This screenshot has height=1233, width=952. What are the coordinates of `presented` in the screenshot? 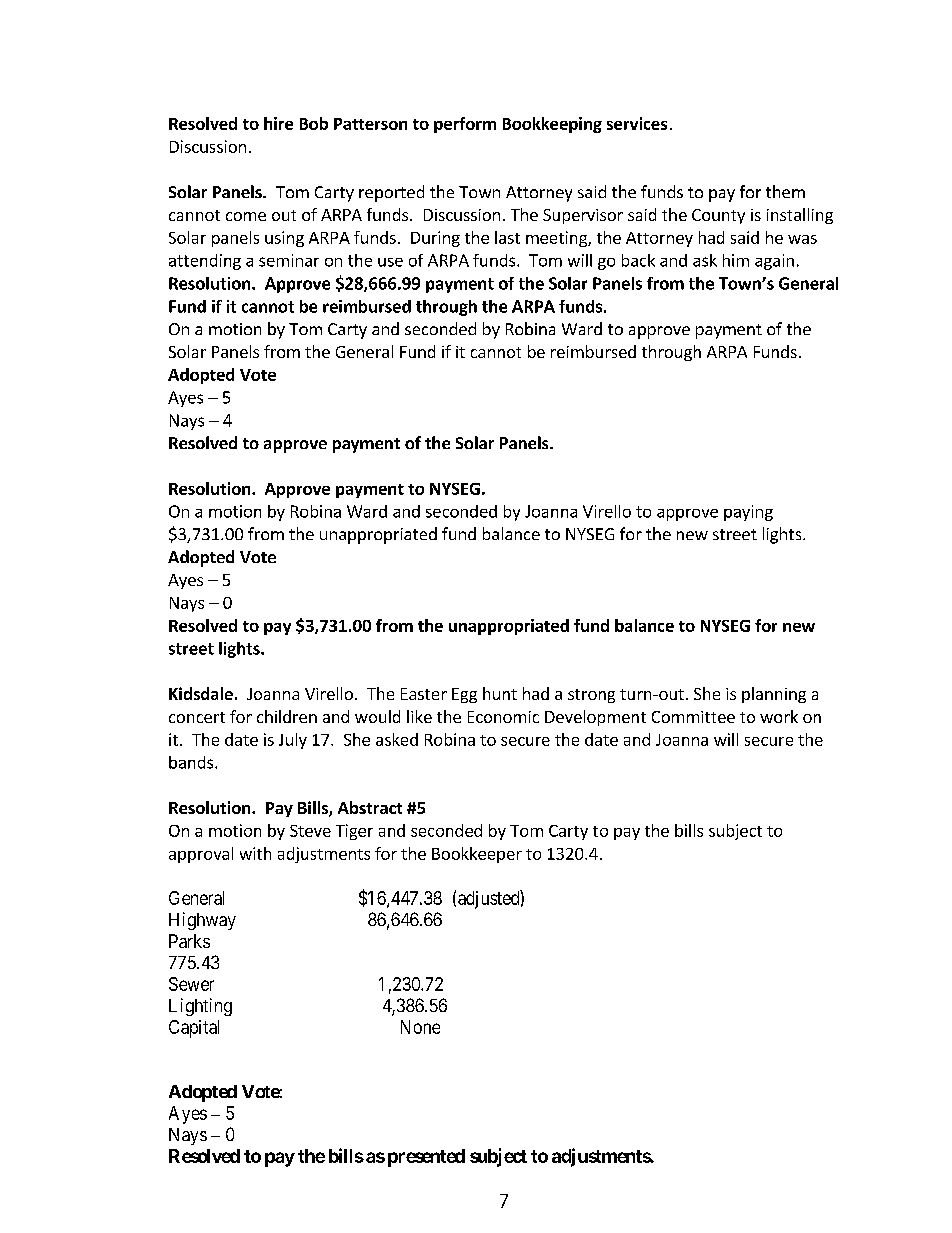 It's located at (426, 1158).
